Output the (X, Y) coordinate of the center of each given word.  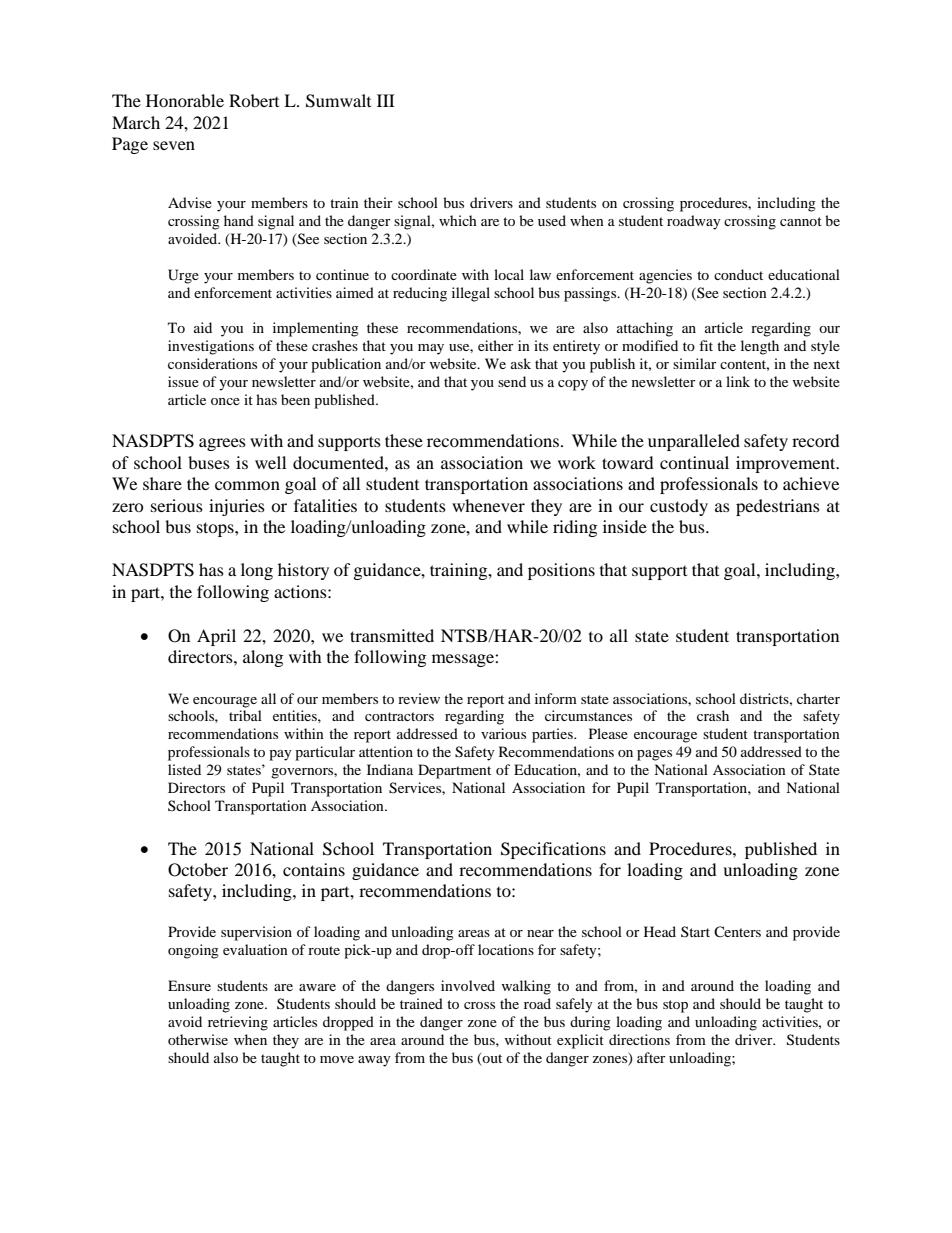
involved (468, 985)
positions (561, 571)
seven (174, 145)
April (216, 637)
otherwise (198, 1039)
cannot (801, 221)
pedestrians (778, 507)
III (386, 100)
